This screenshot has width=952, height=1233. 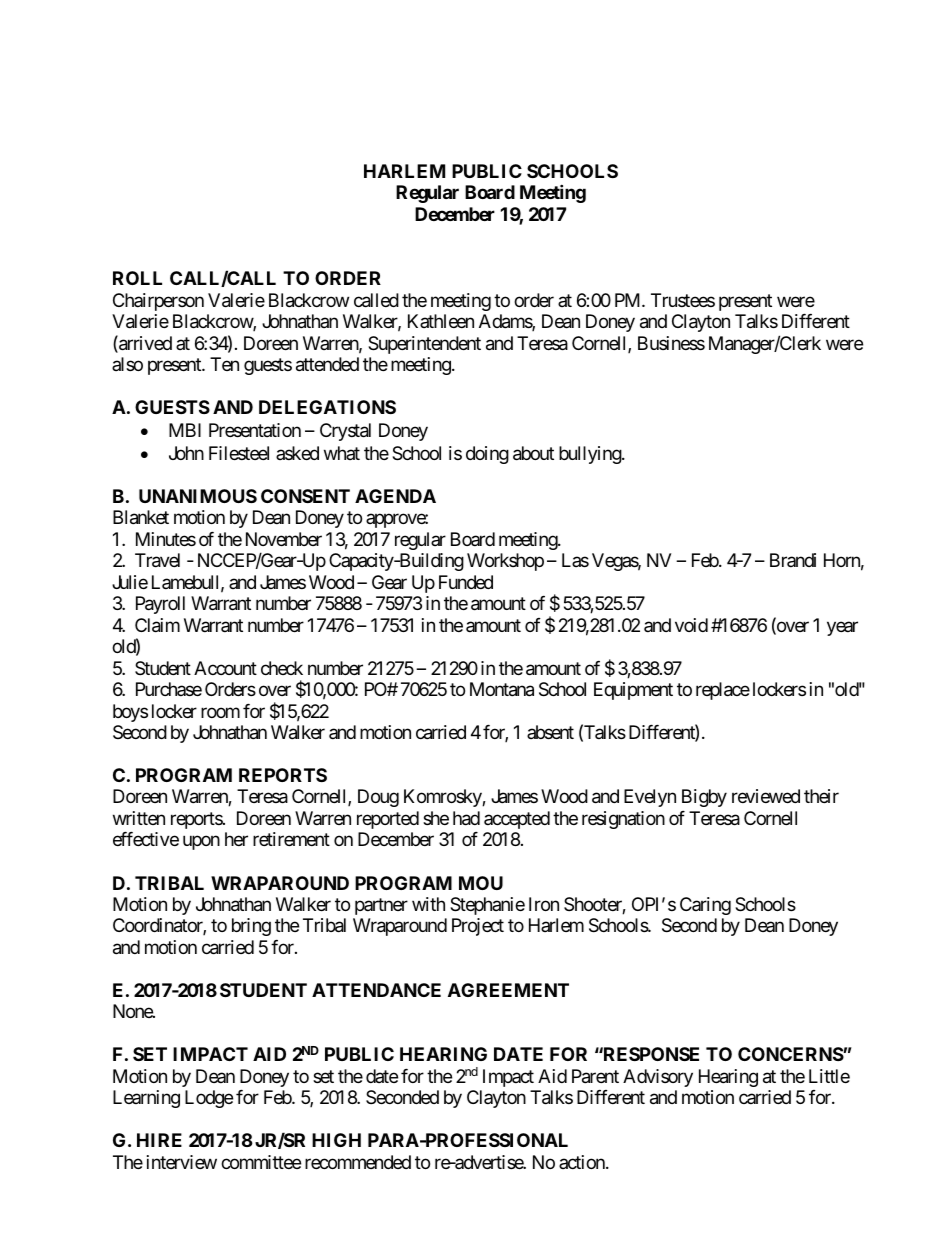 I want to click on action, so click(x=583, y=1162).
